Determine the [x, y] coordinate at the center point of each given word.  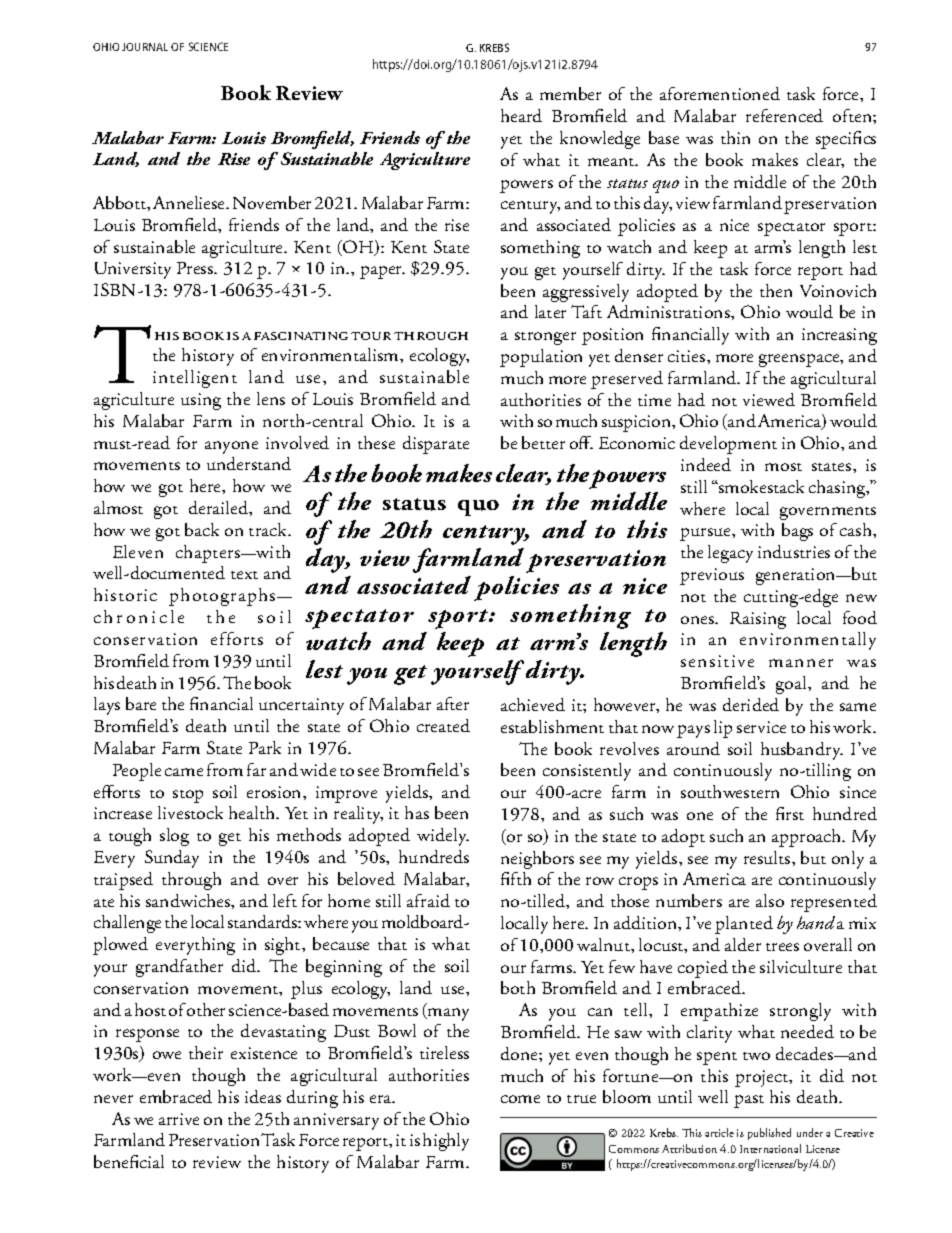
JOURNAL [145, 47]
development [728, 445]
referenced [784, 115]
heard [521, 115]
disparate [436, 445]
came [184, 772]
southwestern [730, 791]
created [443, 725]
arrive [179, 1119]
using [201, 401]
